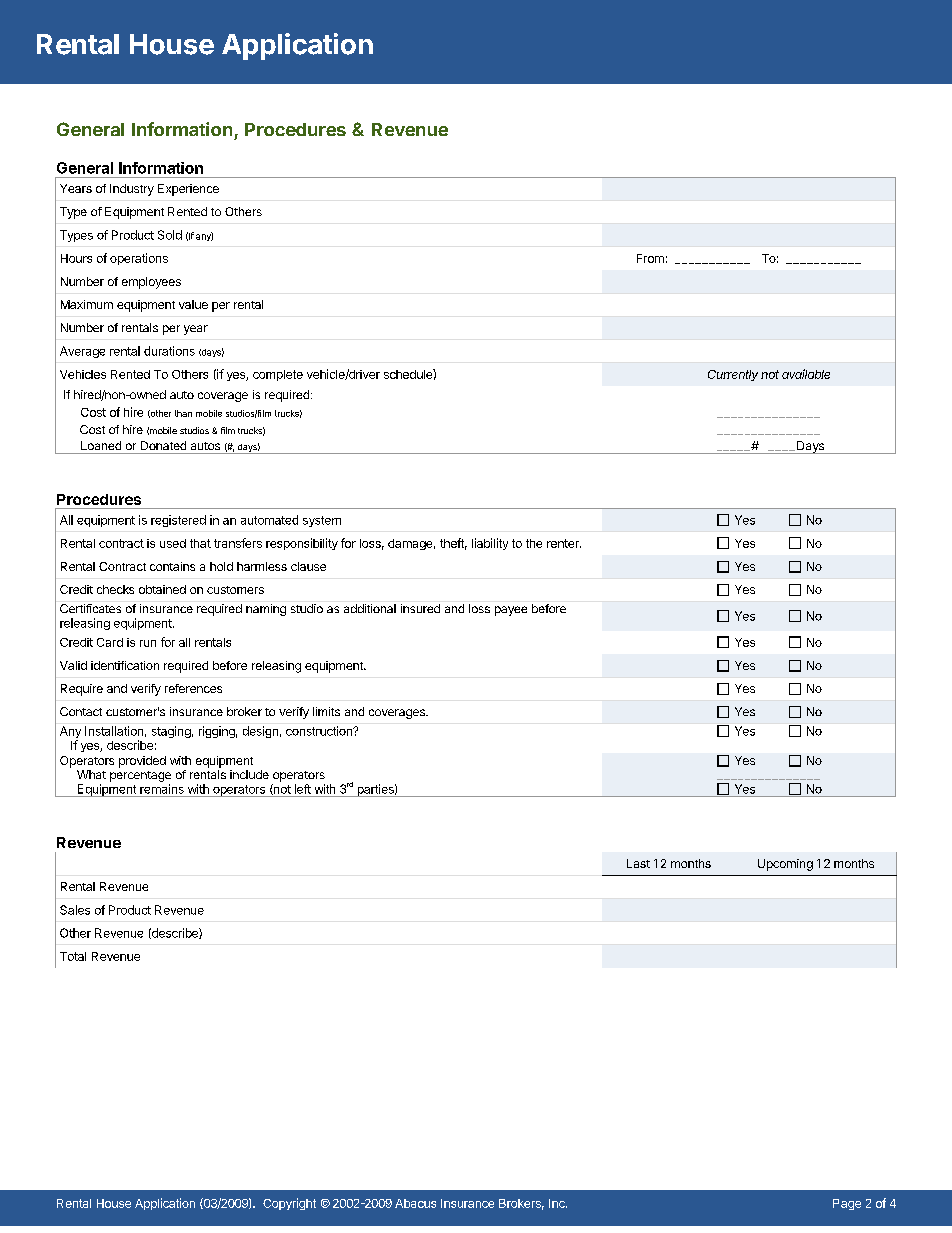 This screenshot has height=1233, width=952. I want to click on available, so click(806, 374).
